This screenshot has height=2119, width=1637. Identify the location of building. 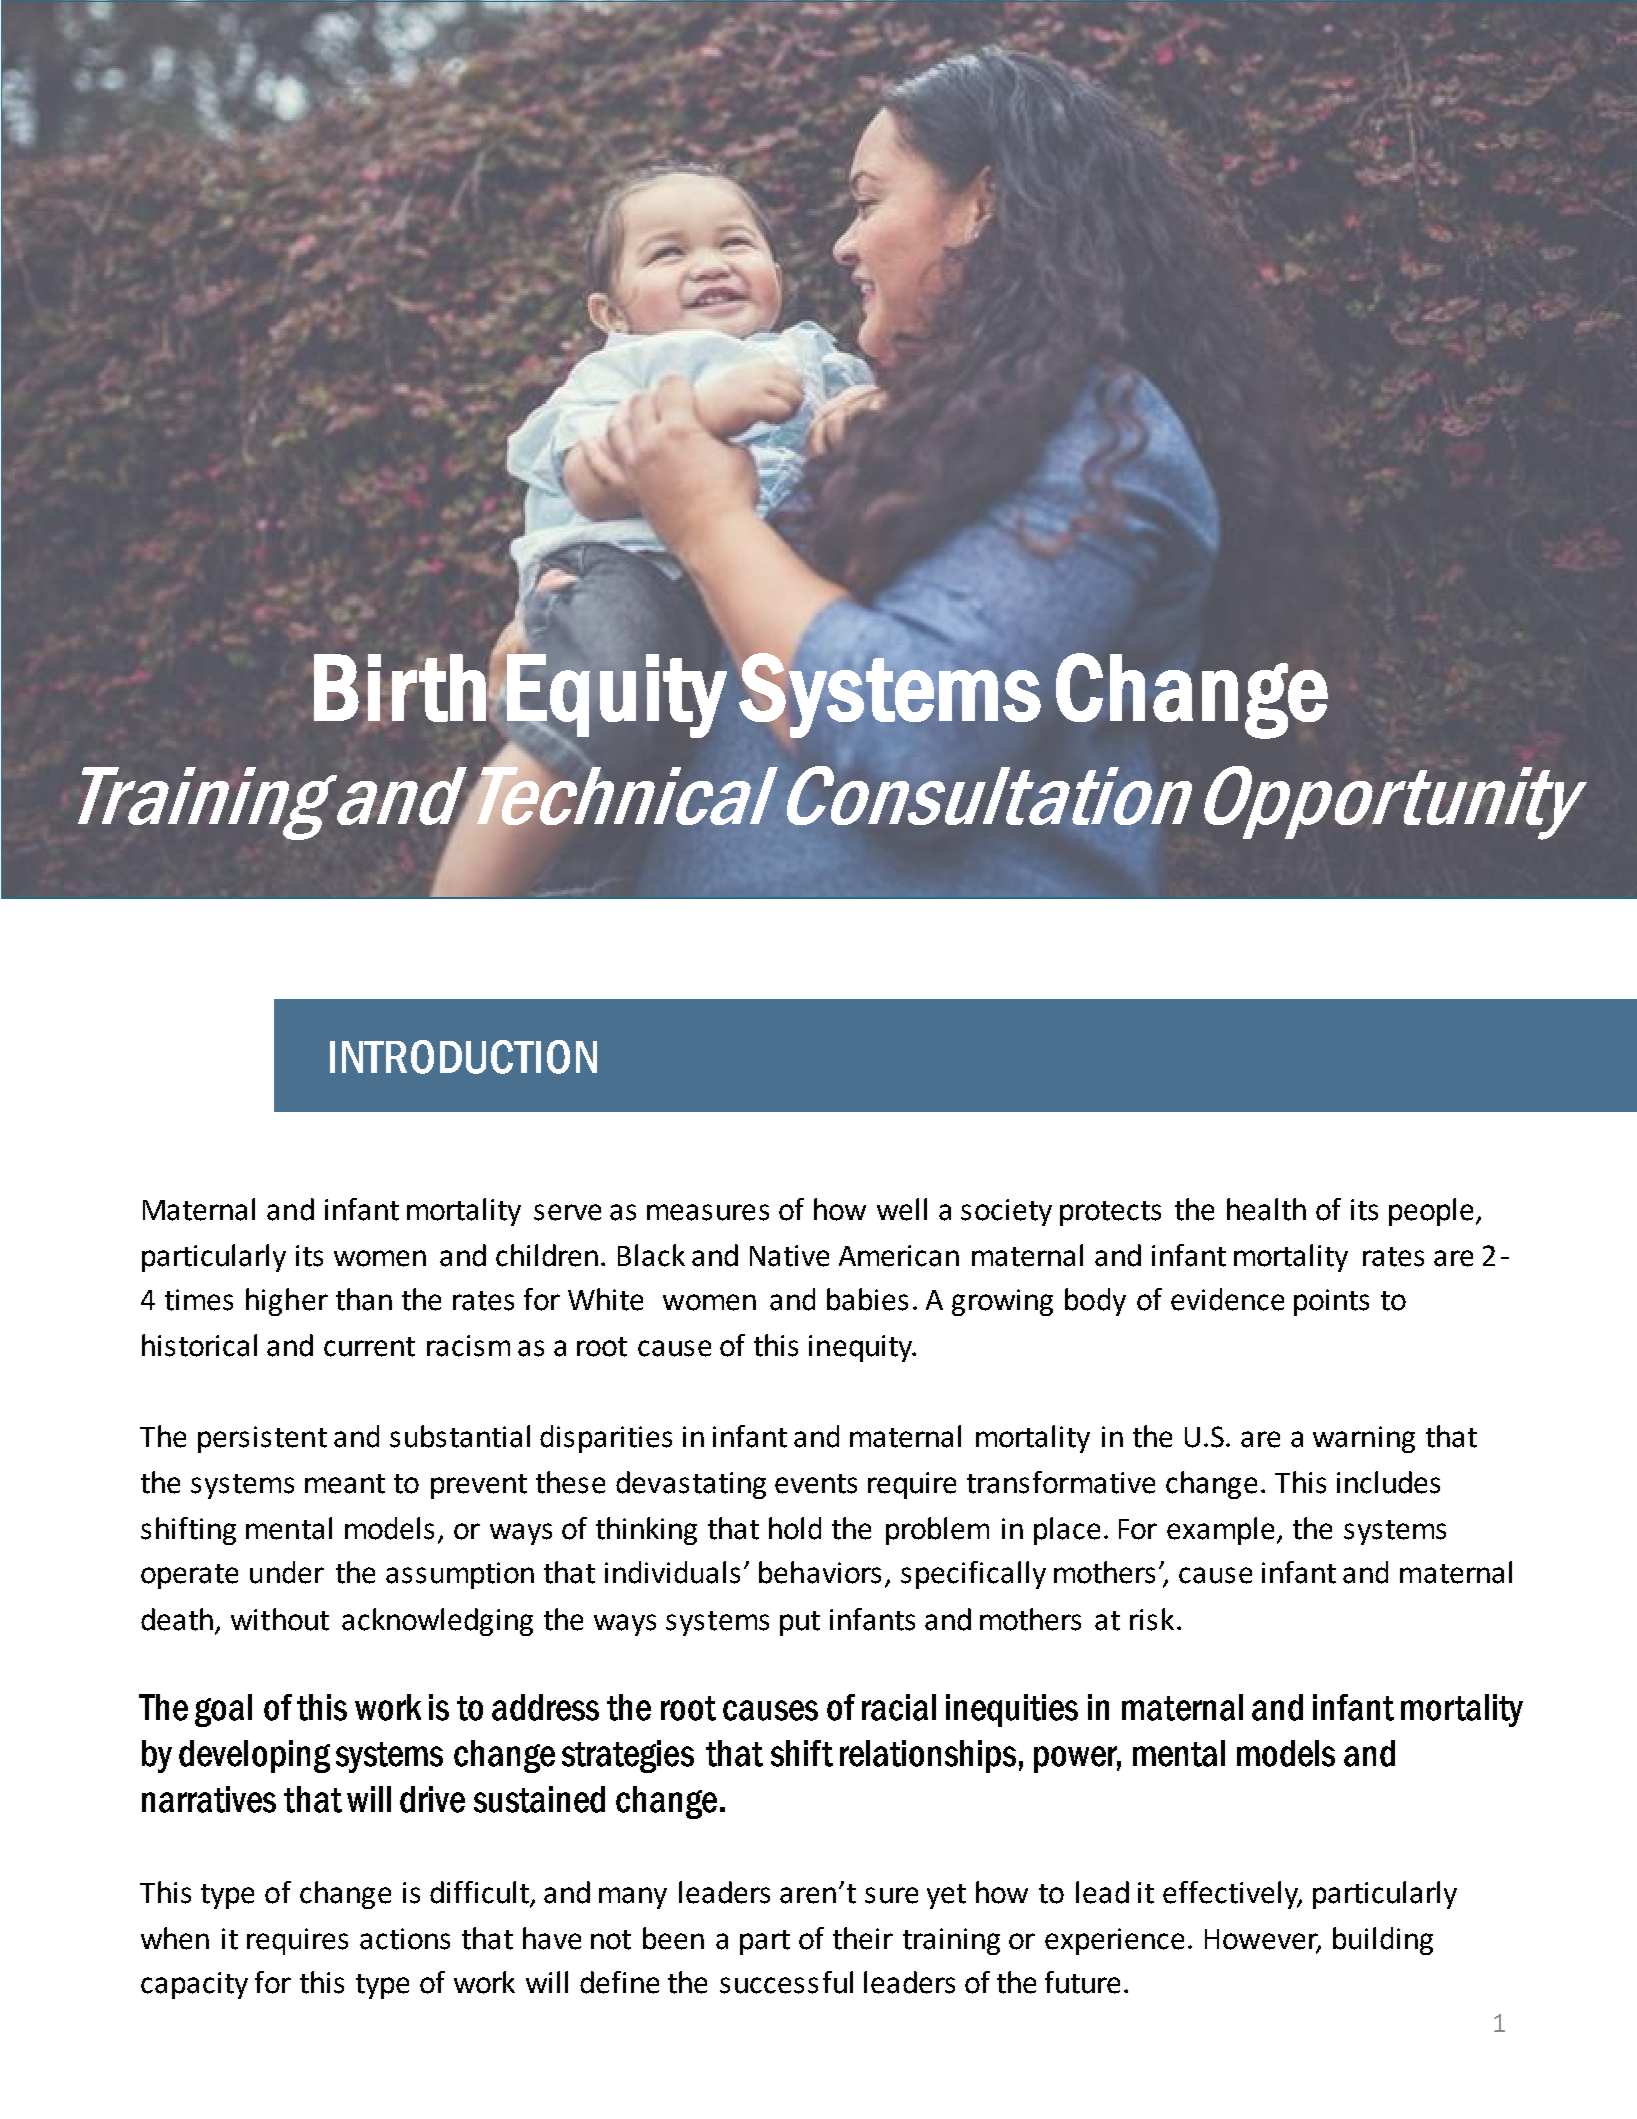
(1383, 1941).
